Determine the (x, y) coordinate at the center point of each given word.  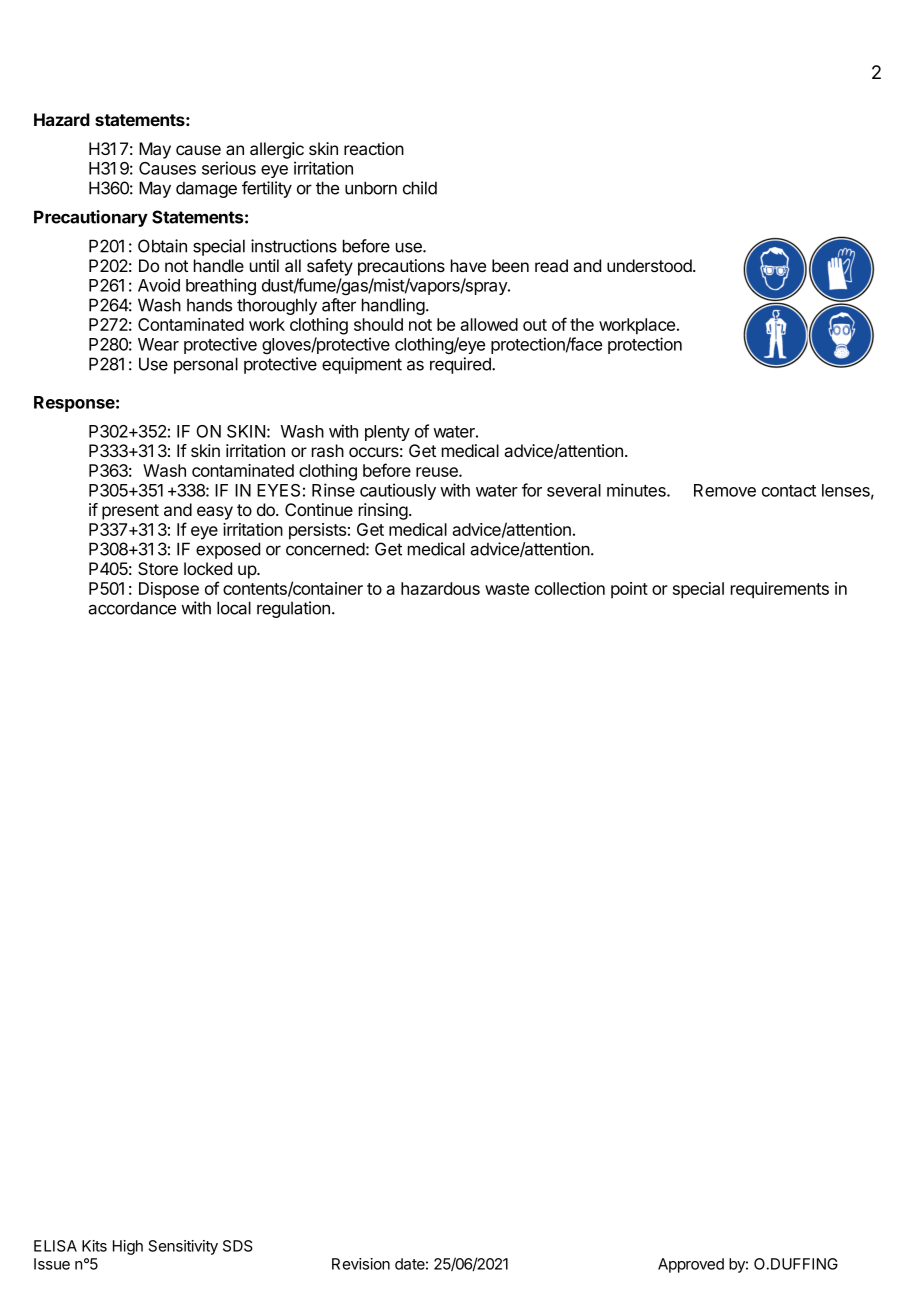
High (128, 1247)
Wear (158, 344)
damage (206, 189)
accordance (132, 608)
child (420, 188)
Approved (691, 1265)
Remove (725, 490)
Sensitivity (183, 1247)
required (461, 365)
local (234, 608)
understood (650, 265)
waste (507, 589)
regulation (293, 609)
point (629, 590)
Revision (361, 1264)
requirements (780, 590)
